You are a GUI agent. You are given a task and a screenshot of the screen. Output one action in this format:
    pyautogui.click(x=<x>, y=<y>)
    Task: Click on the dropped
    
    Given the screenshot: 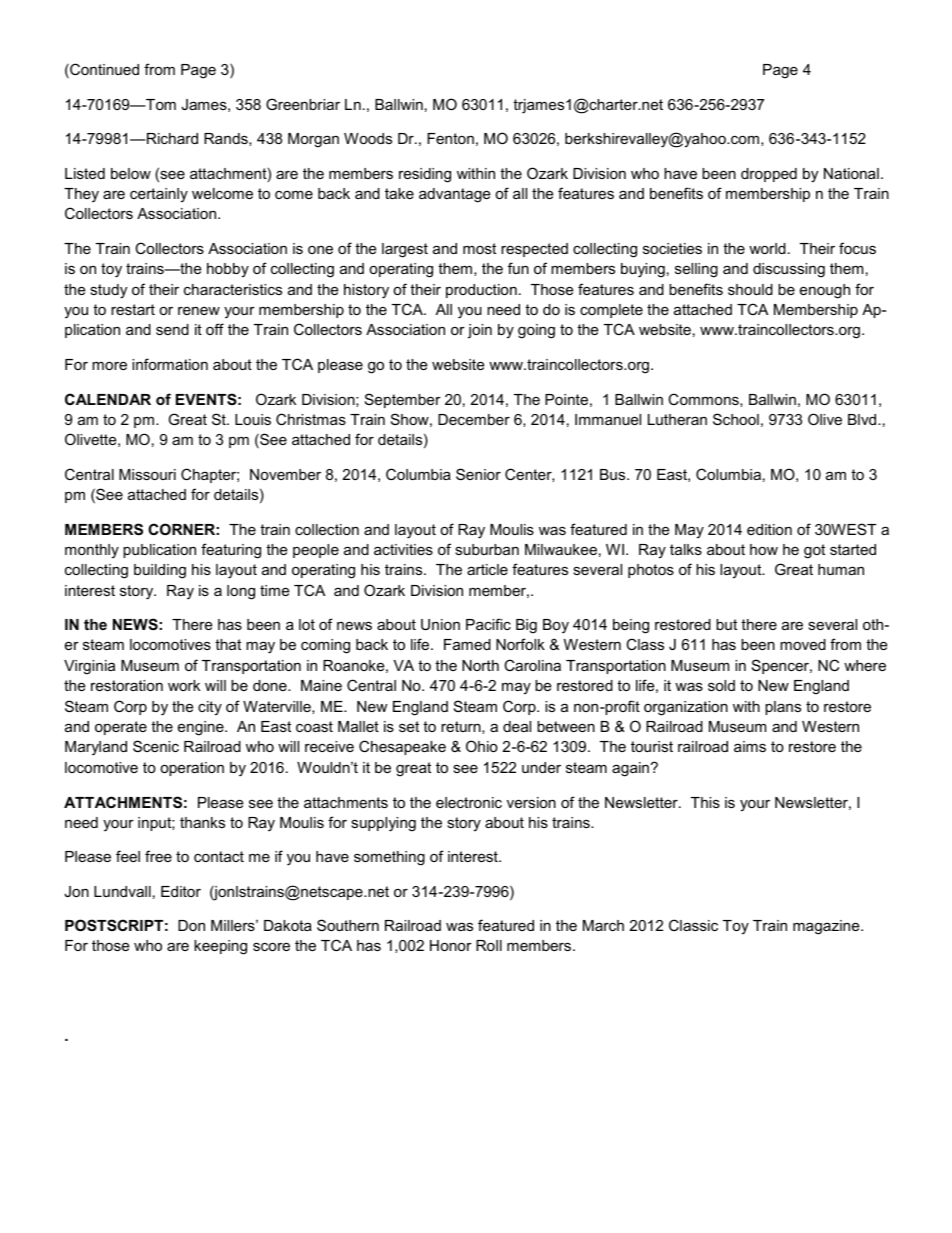 What is the action you would take?
    pyautogui.click(x=769, y=175)
